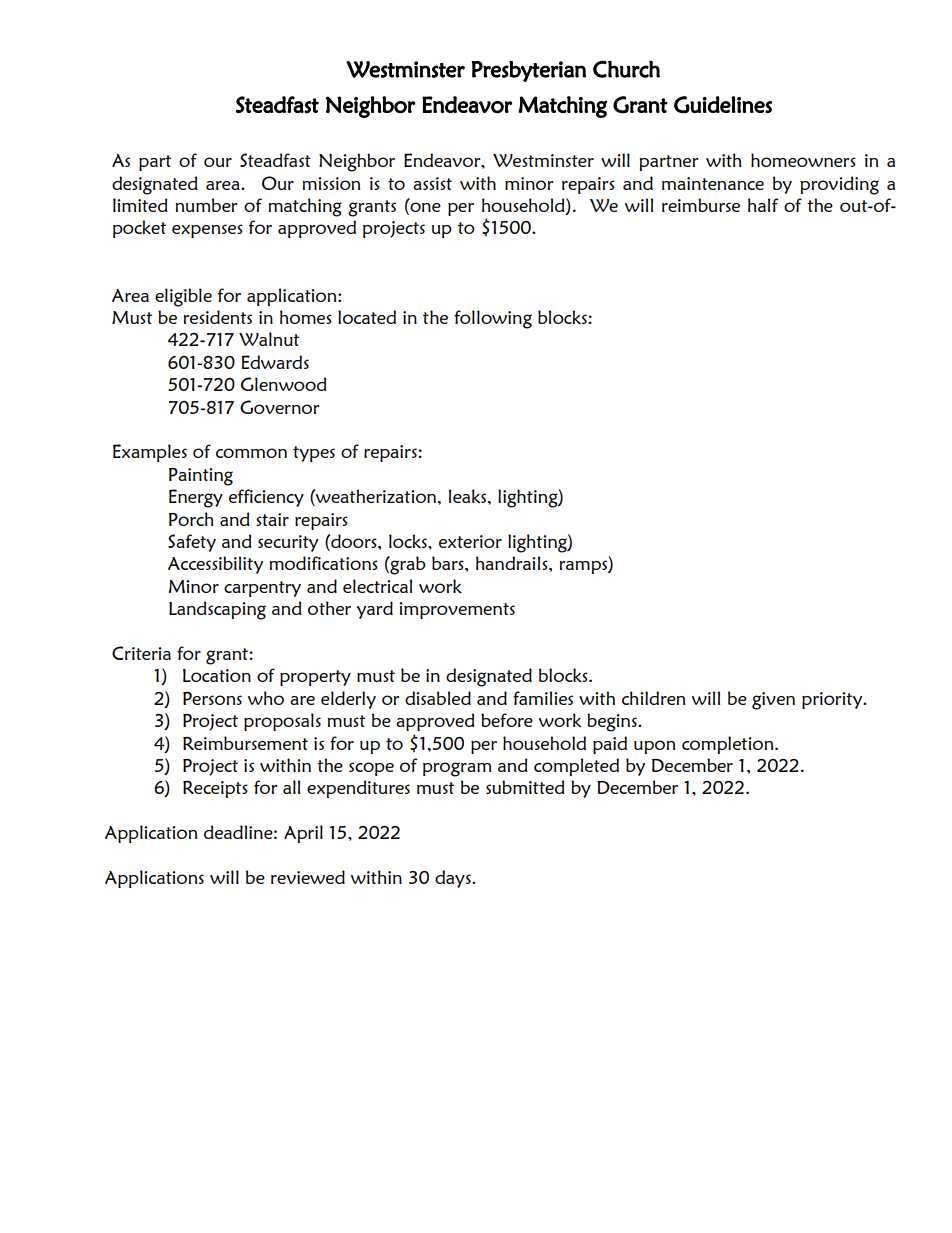 The height and width of the screenshot is (1233, 952). What do you see at coordinates (201, 477) in the screenshot?
I see `Painting` at bounding box center [201, 477].
